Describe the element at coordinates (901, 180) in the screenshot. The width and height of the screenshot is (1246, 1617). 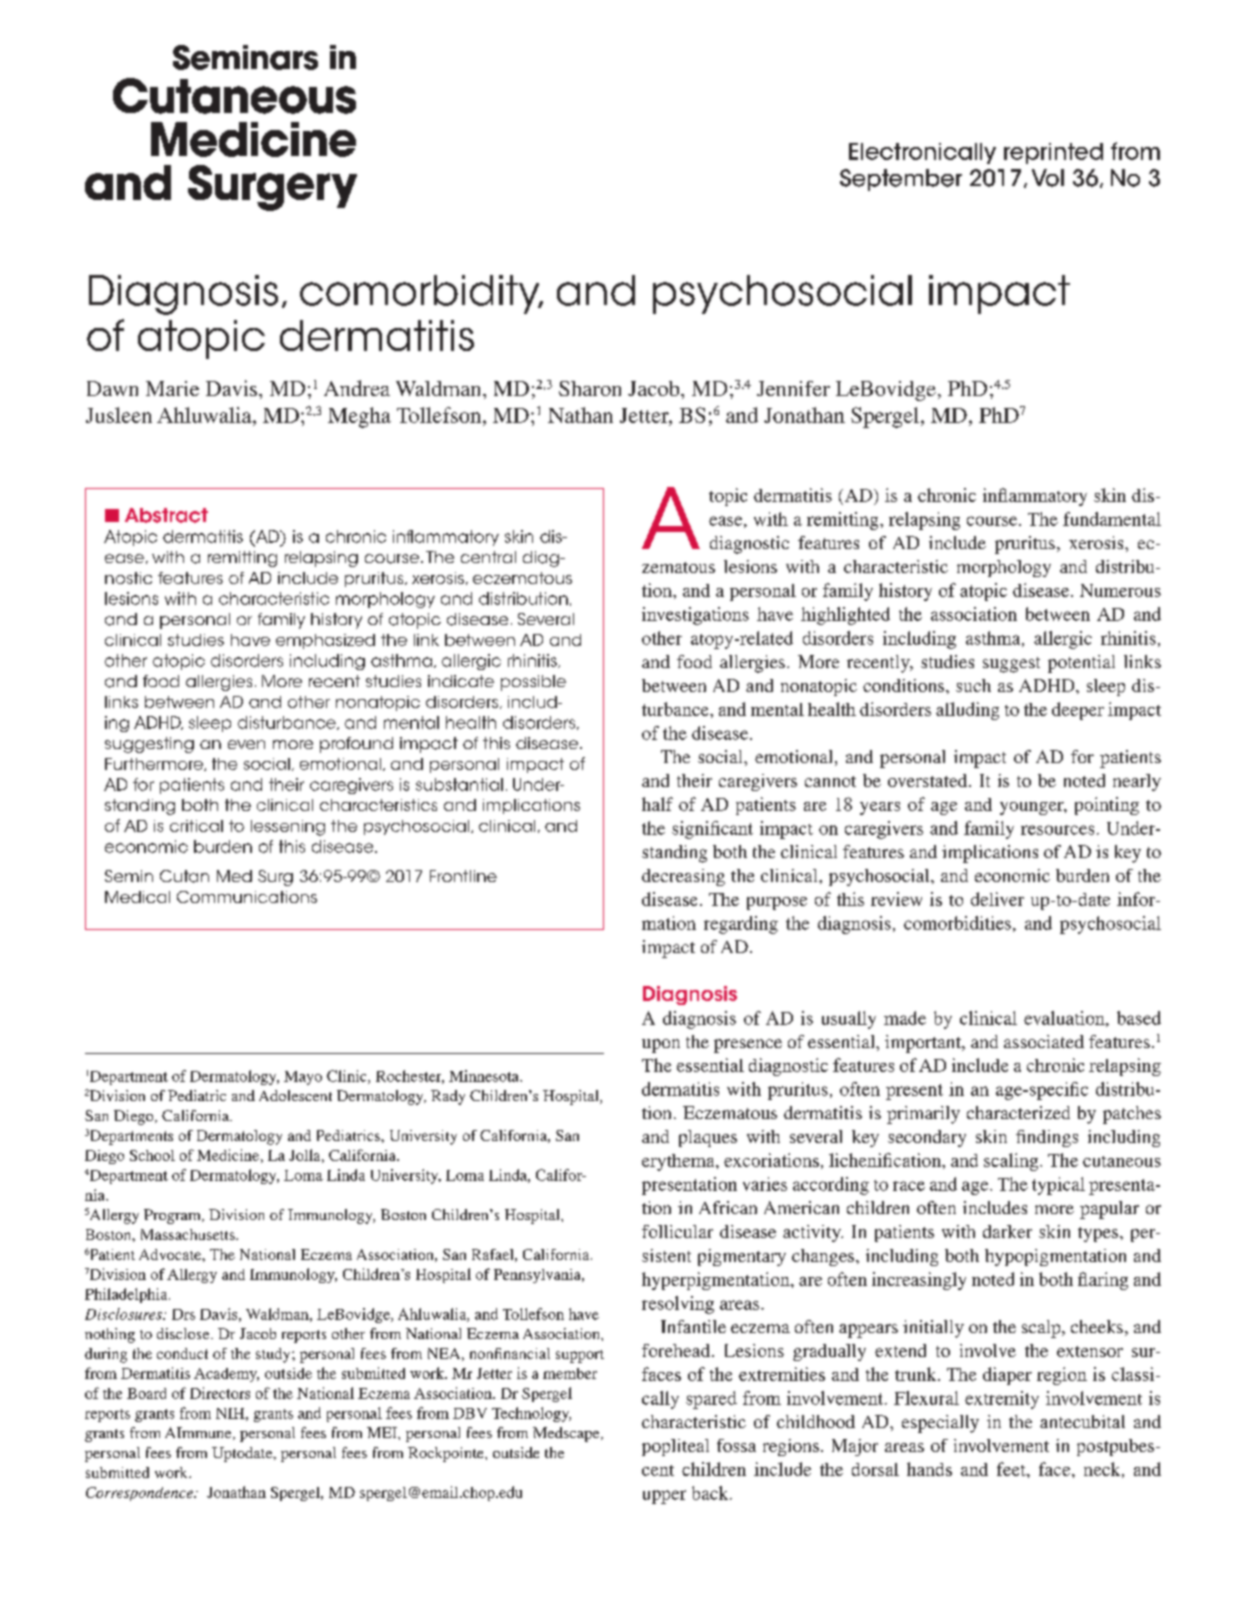
I see `September` at that location.
